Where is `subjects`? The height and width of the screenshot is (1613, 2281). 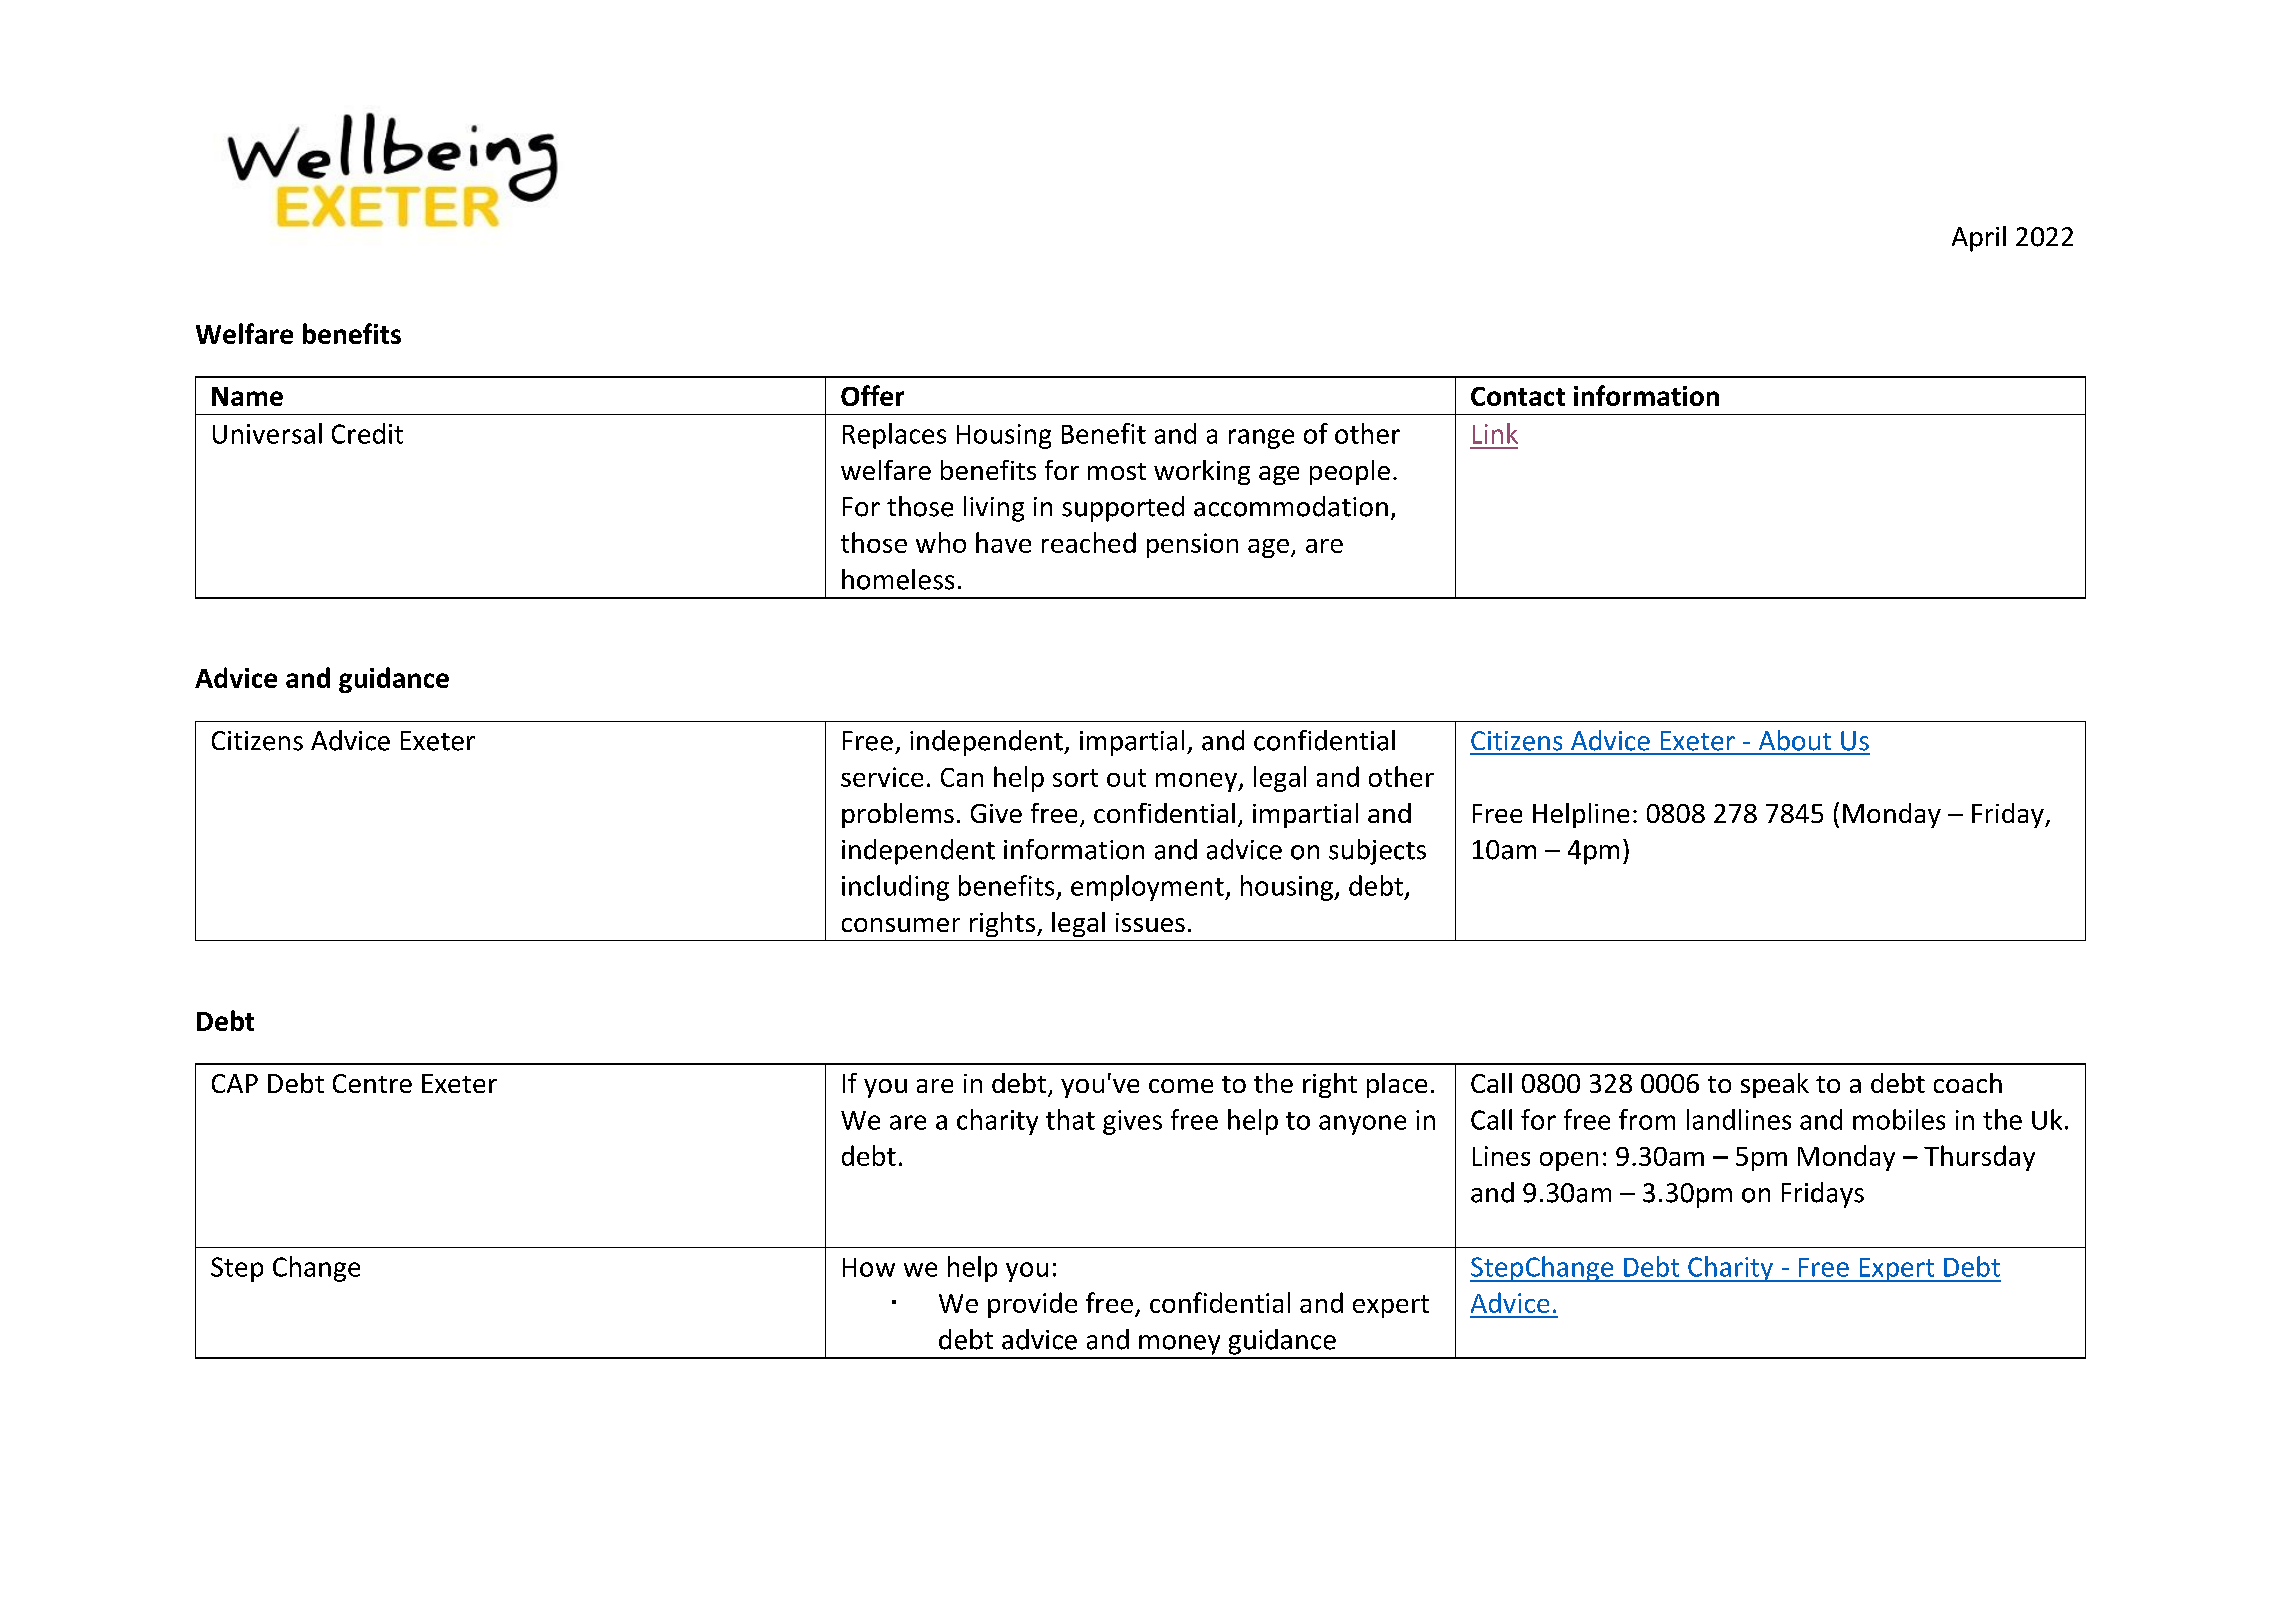
subjects is located at coordinates (1377, 852).
